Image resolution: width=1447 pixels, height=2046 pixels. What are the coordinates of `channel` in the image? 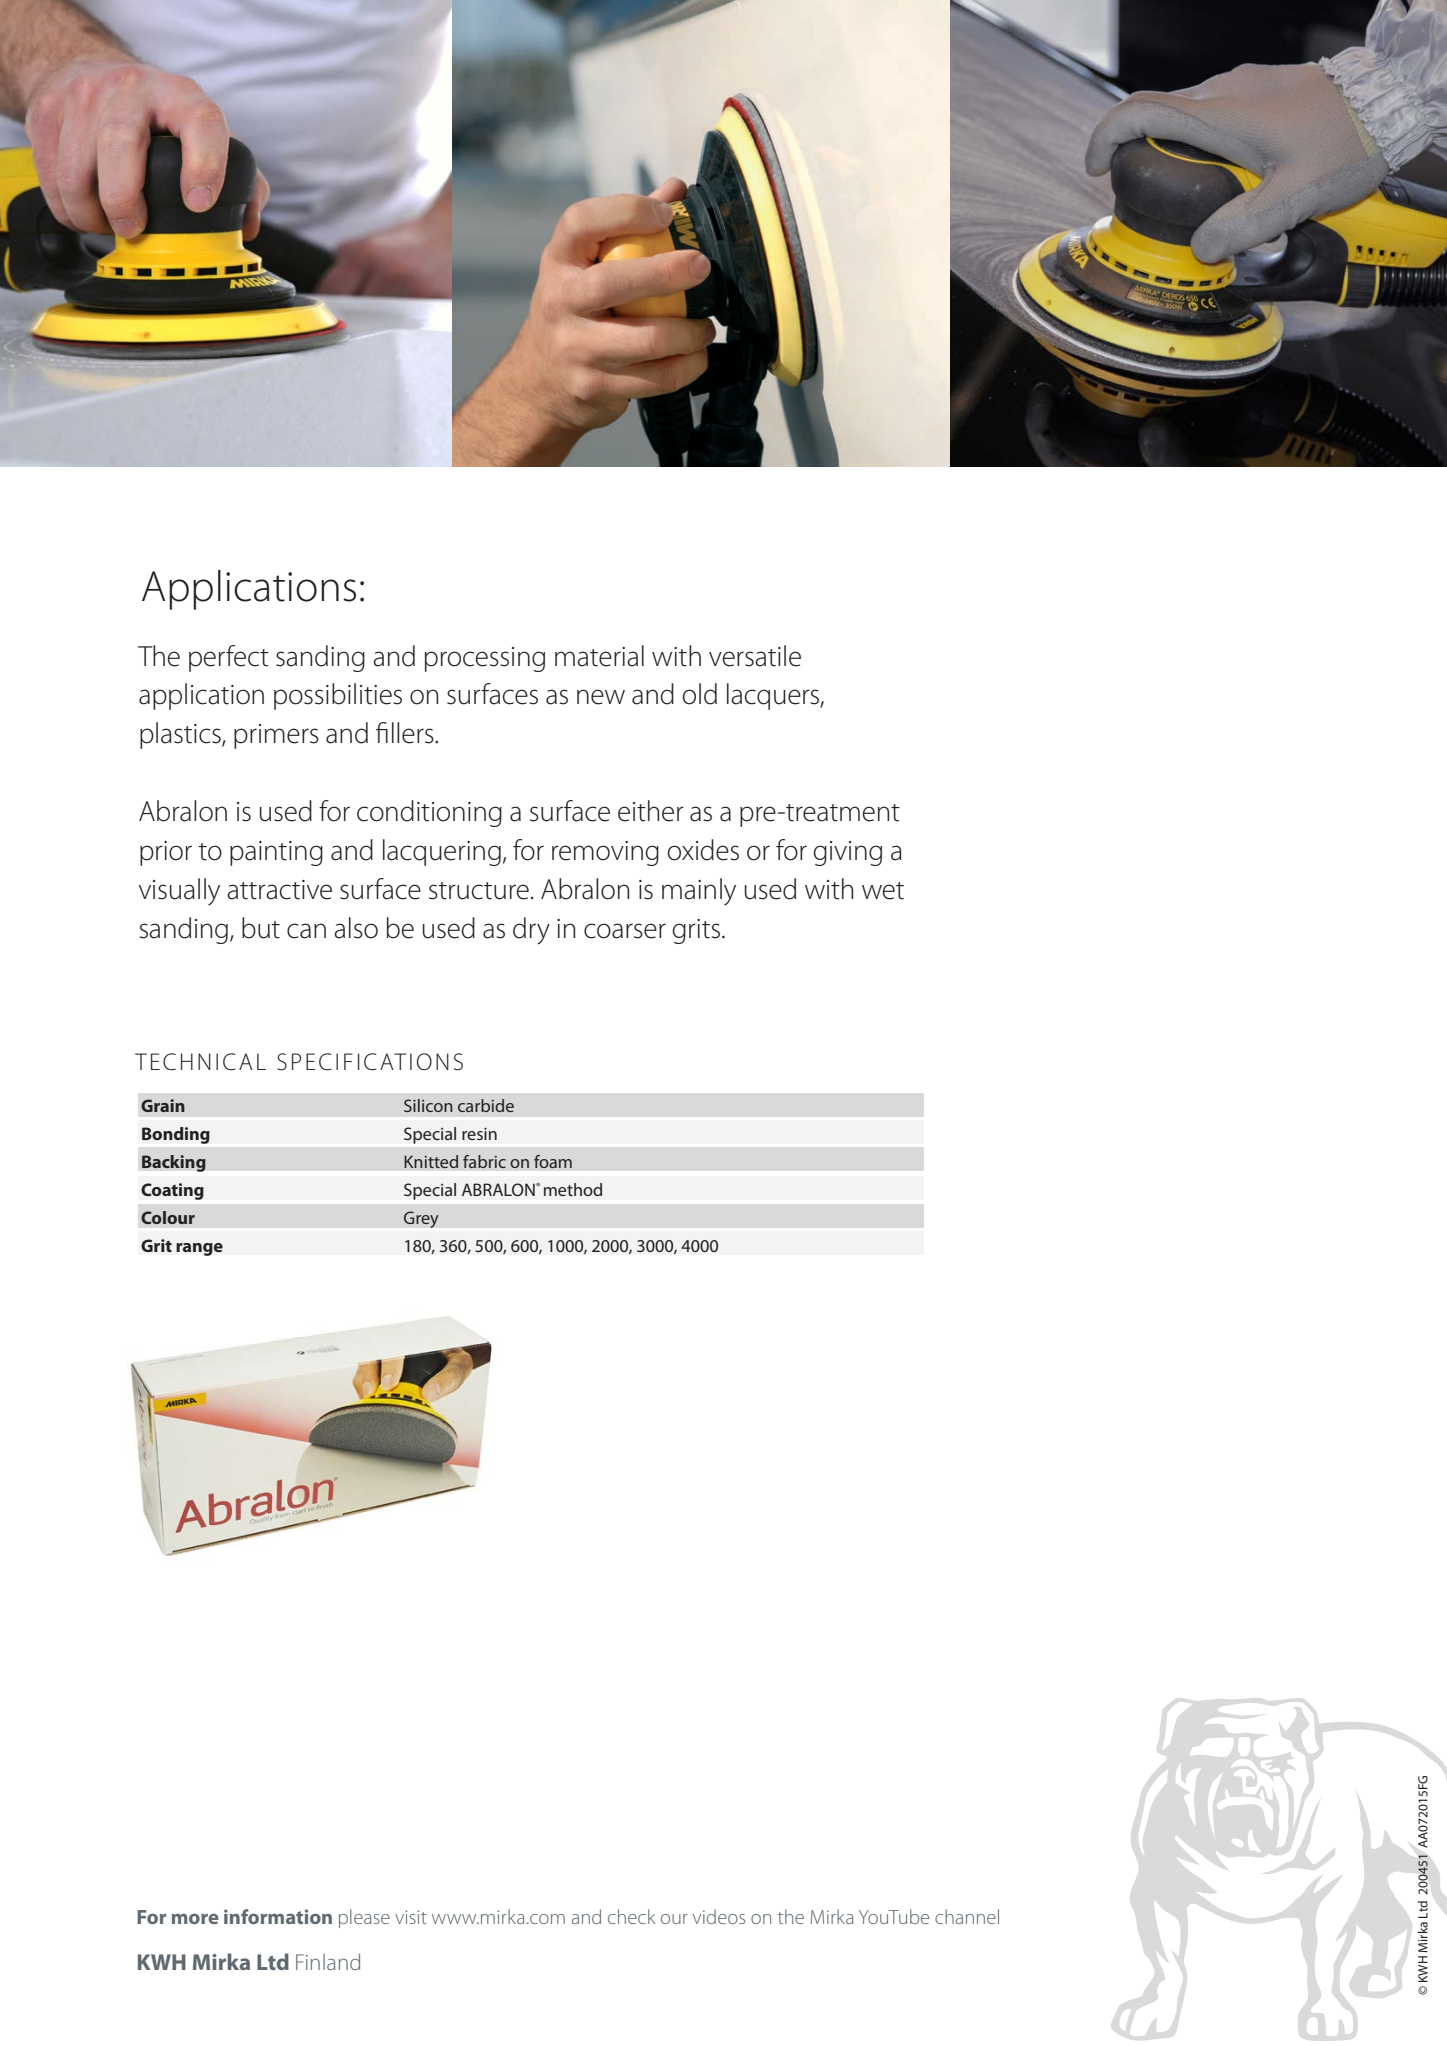 It's located at (967, 1916).
